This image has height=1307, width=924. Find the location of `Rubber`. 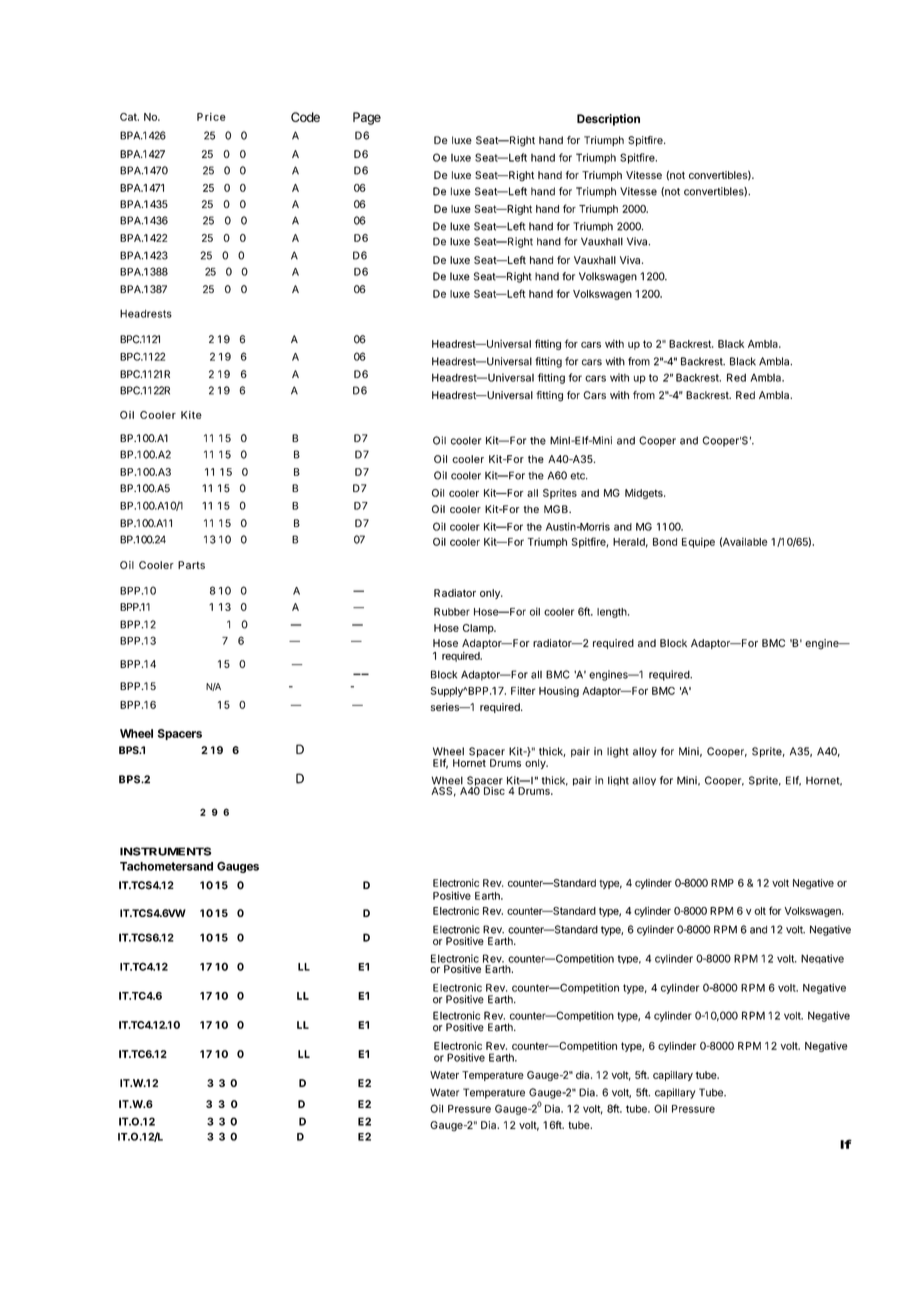

Rubber is located at coordinates (452, 612).
